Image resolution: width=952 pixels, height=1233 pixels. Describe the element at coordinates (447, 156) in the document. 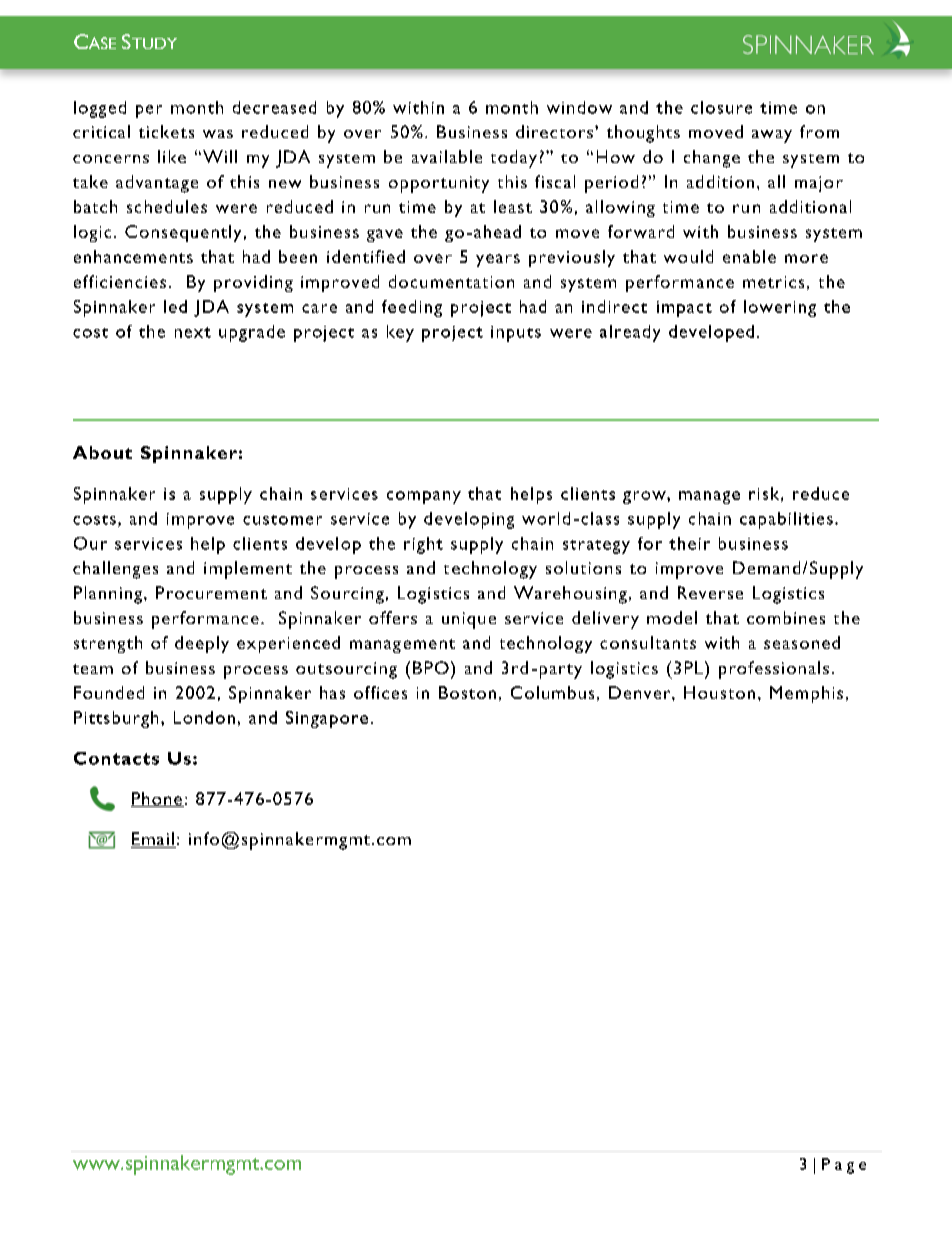

I see `available` at that location.
